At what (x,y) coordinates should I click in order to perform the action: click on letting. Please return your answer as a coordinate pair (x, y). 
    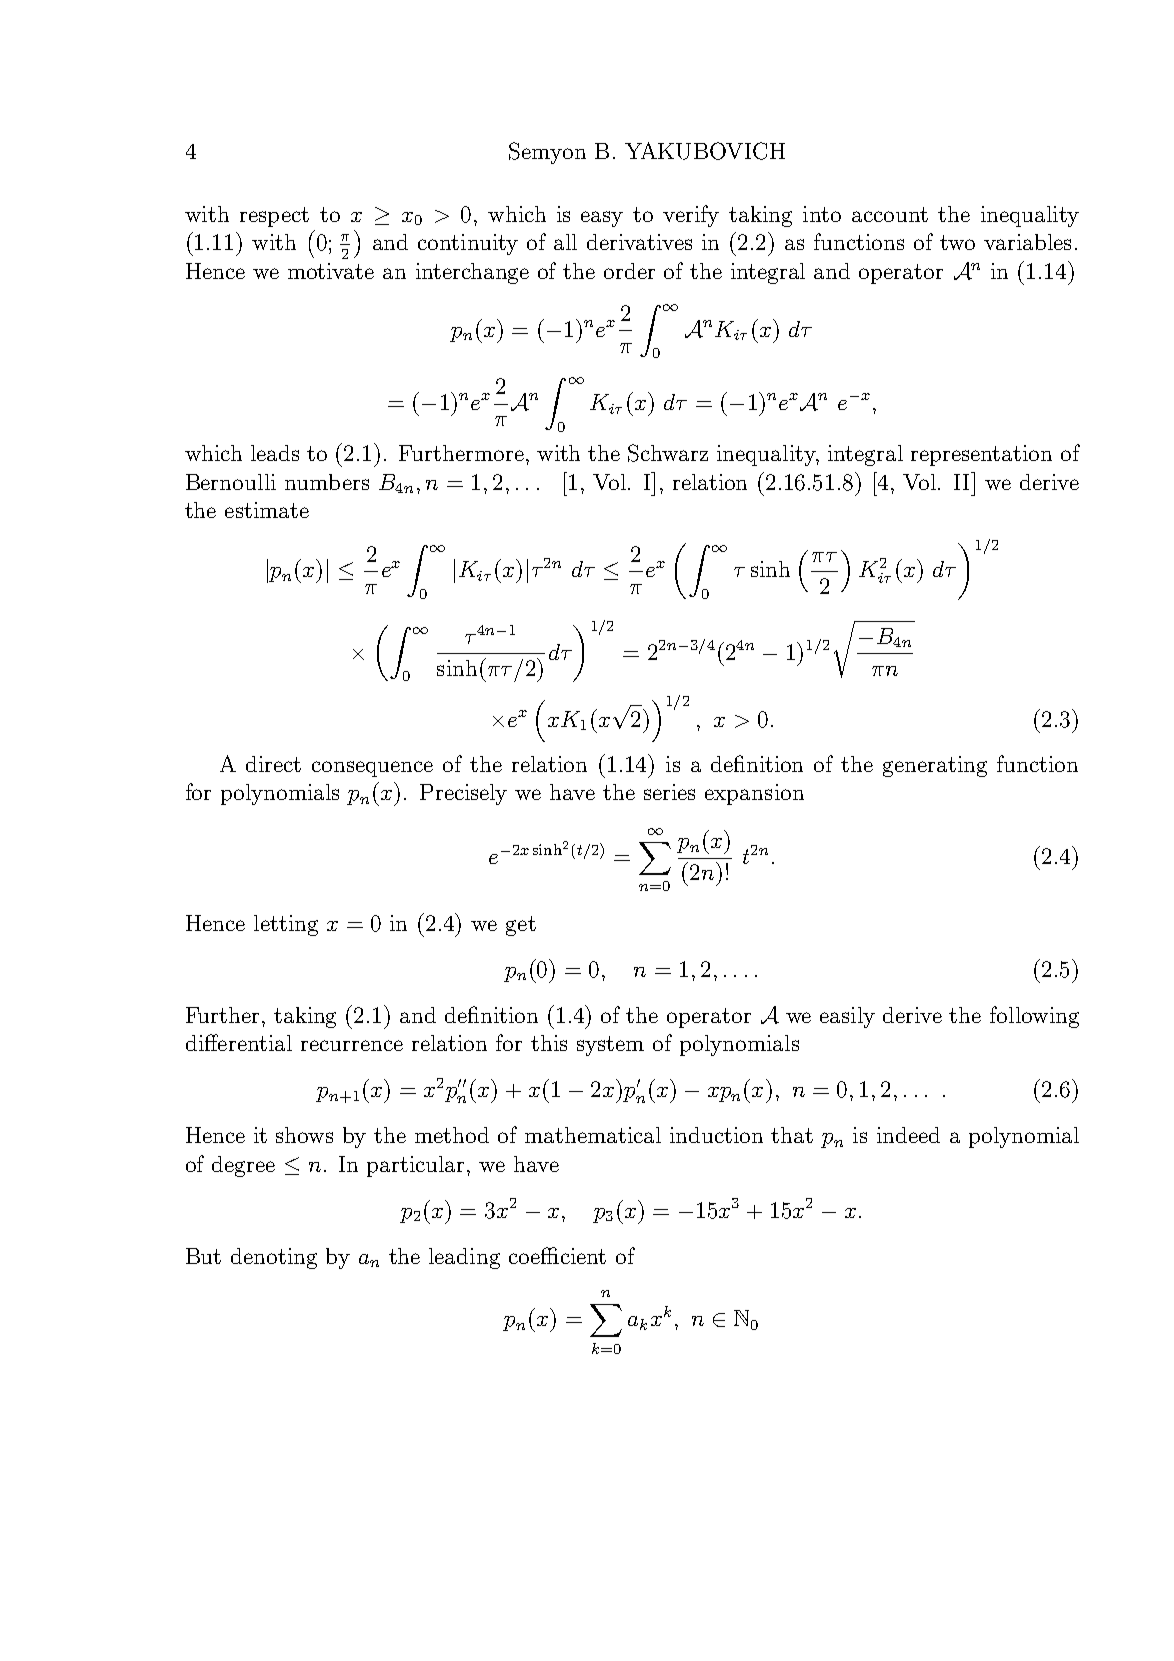
    Looking at the image, I should click on (286, 925).
